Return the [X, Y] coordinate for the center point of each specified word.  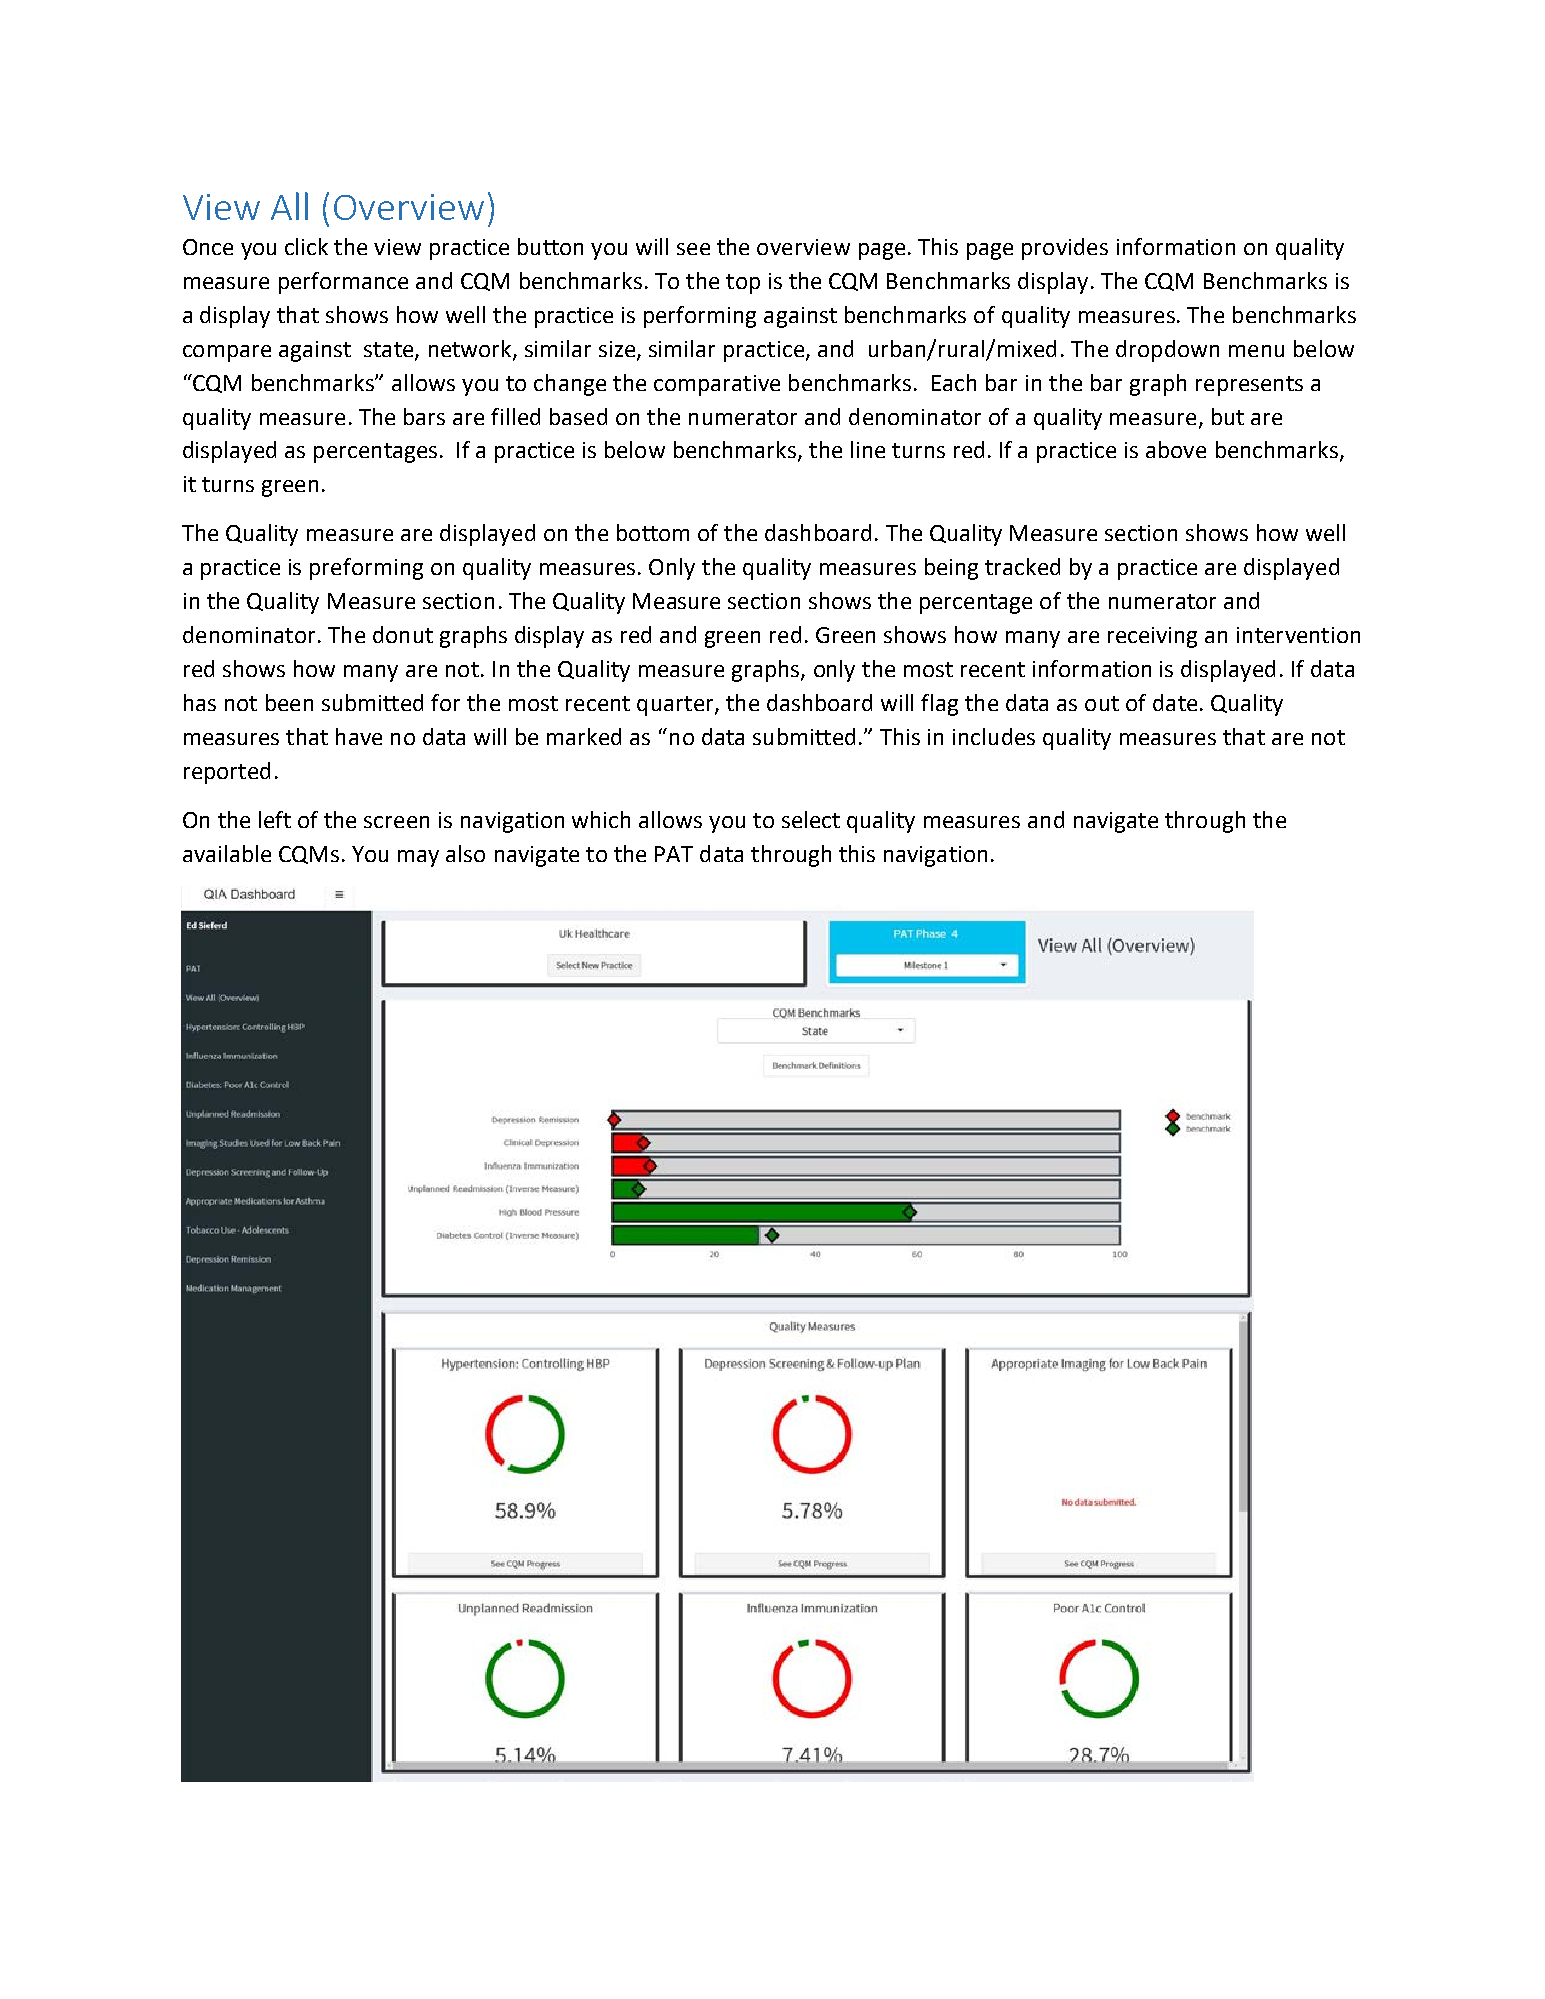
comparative [717, 385]
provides [1065, 249]
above [1176, 449]
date [1175, 702]
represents [1249, 386]
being [951, 569]
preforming [366, 569]
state [390, 350]
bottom [653, 532]
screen [396, 822]
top [743, 284]
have [359, 736]
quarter [676, 706]
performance [343, 283]
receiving [1152, 637]
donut [403, 634]
